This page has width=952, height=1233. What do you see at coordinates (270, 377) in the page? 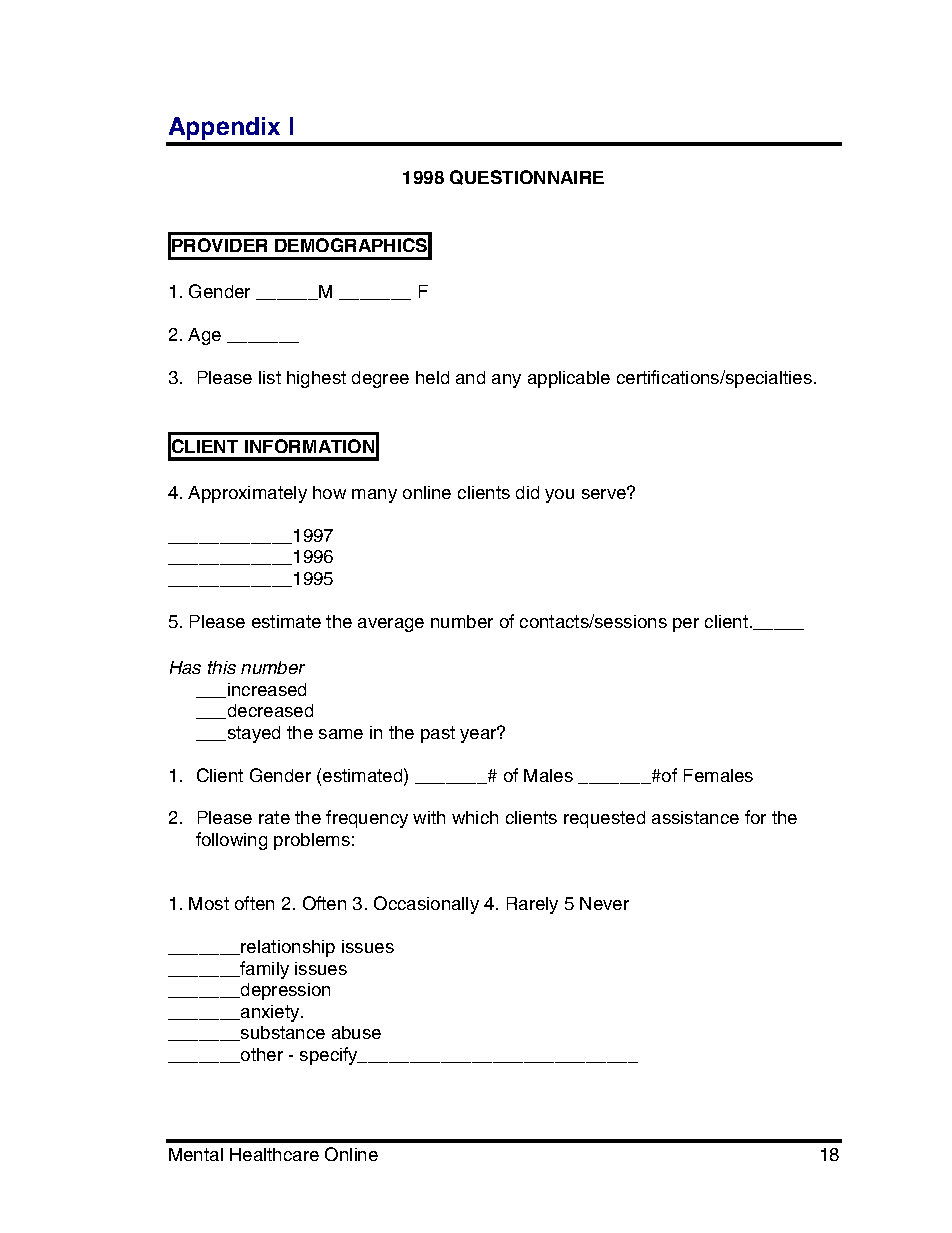
I see `list` at bounding box center [270, 377].
